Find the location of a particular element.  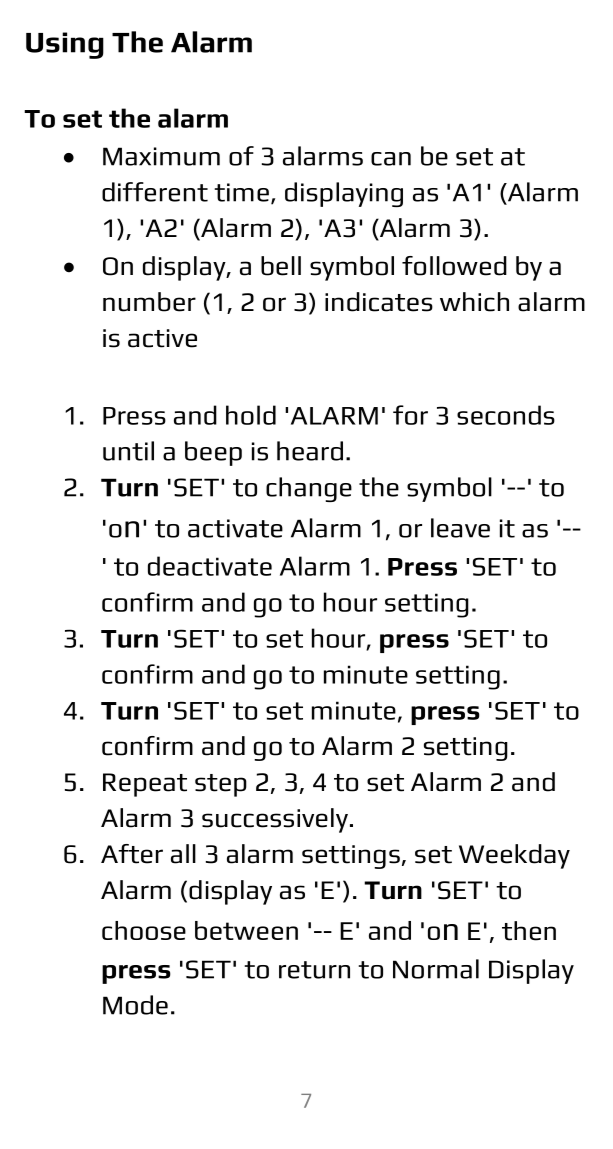

which is located at coordinates (474, 302).
